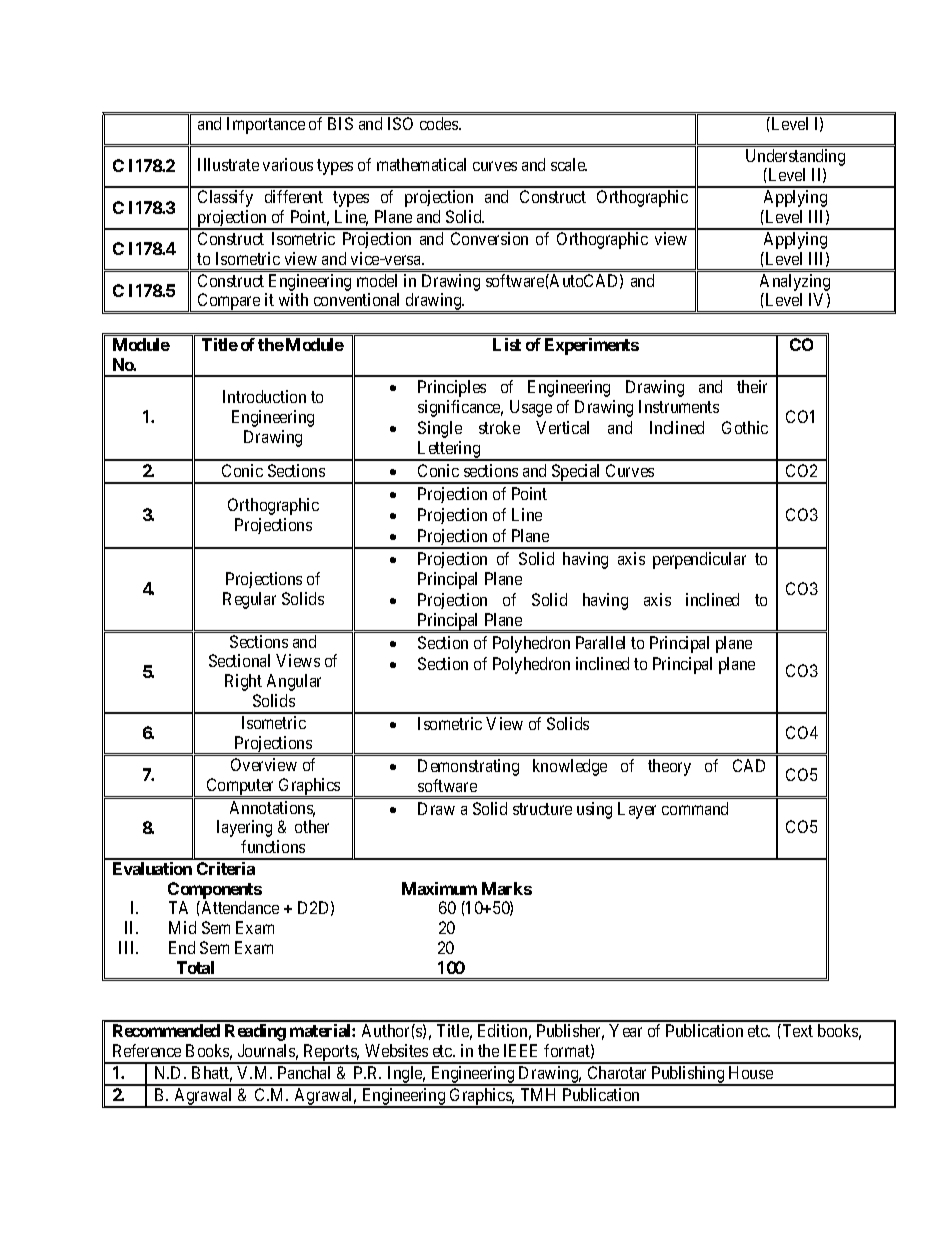 This image has height=1233, width=952. I want to click on perpendicular, so click(699, 560).
